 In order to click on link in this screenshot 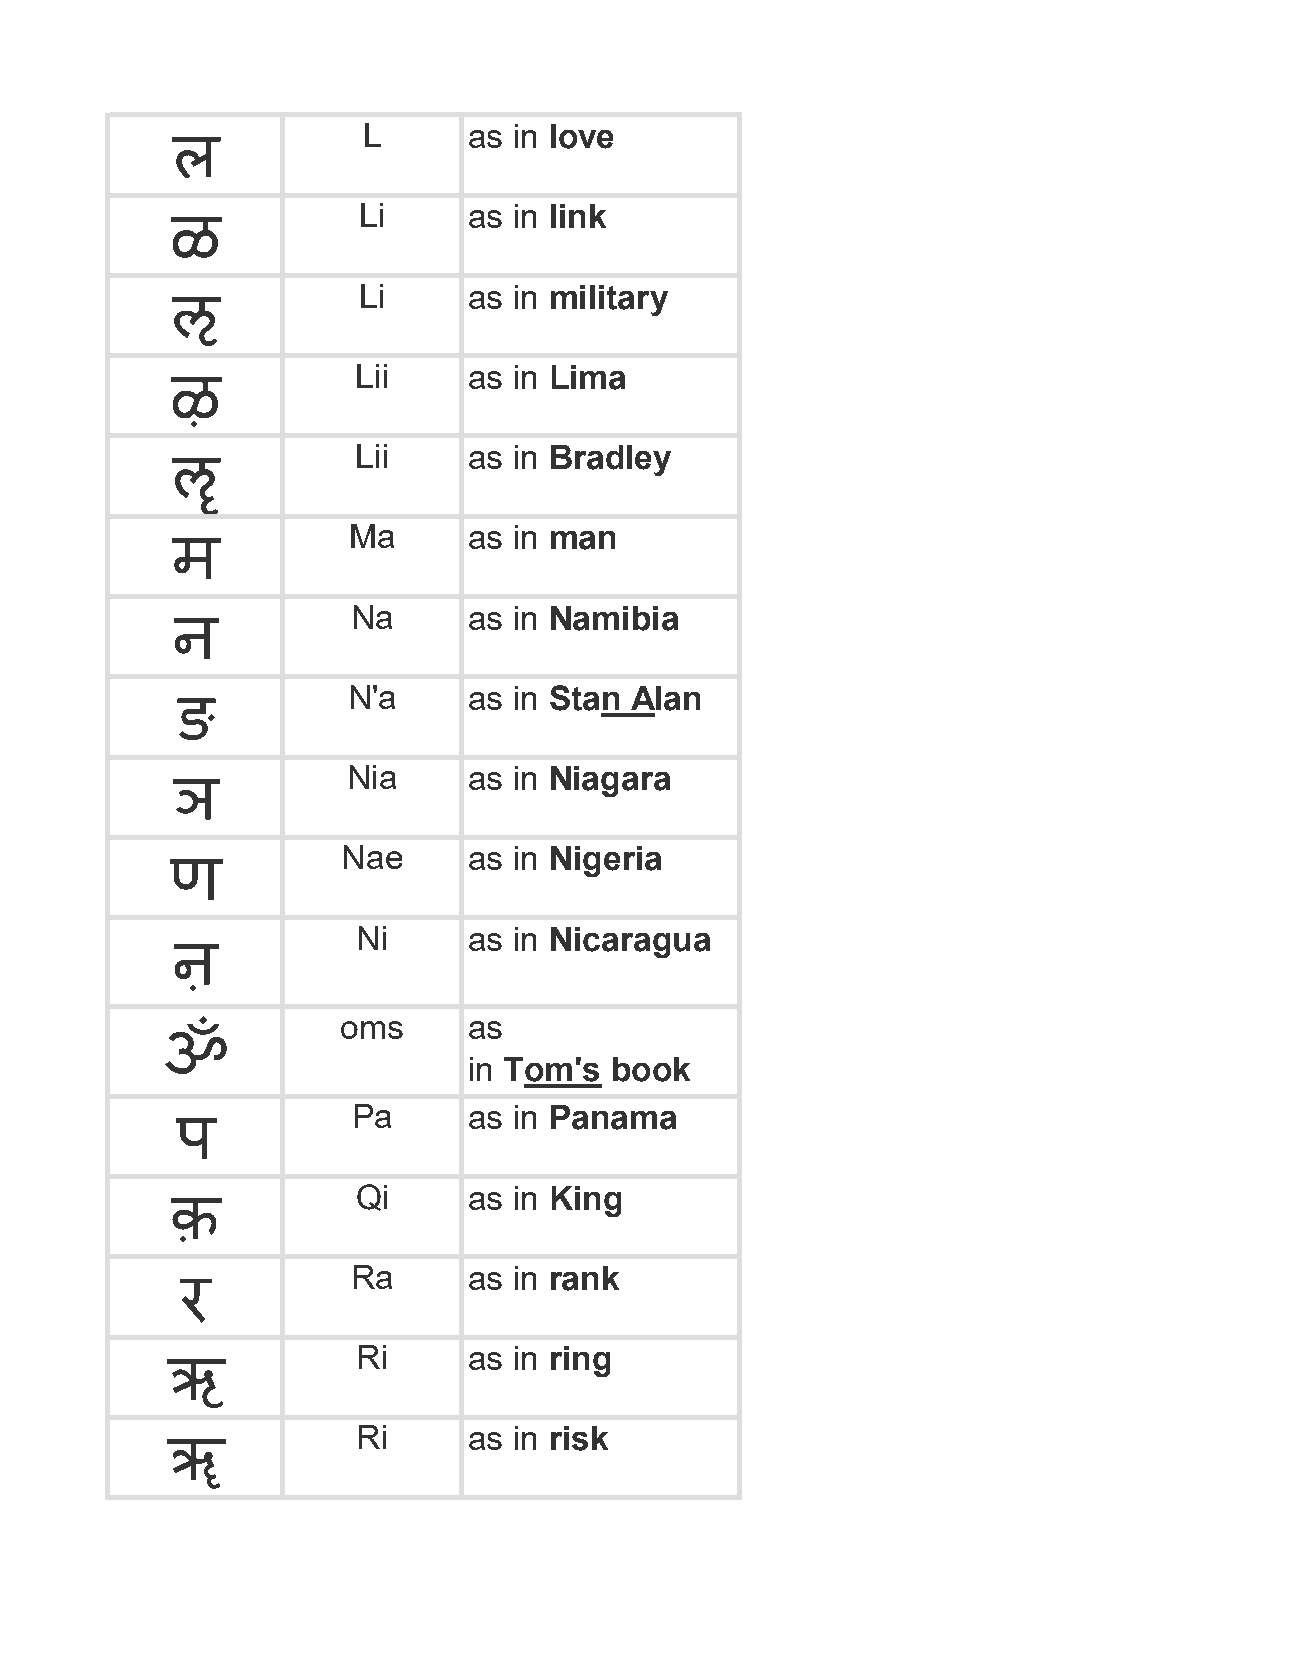, I will do `click(578, 216)`.
